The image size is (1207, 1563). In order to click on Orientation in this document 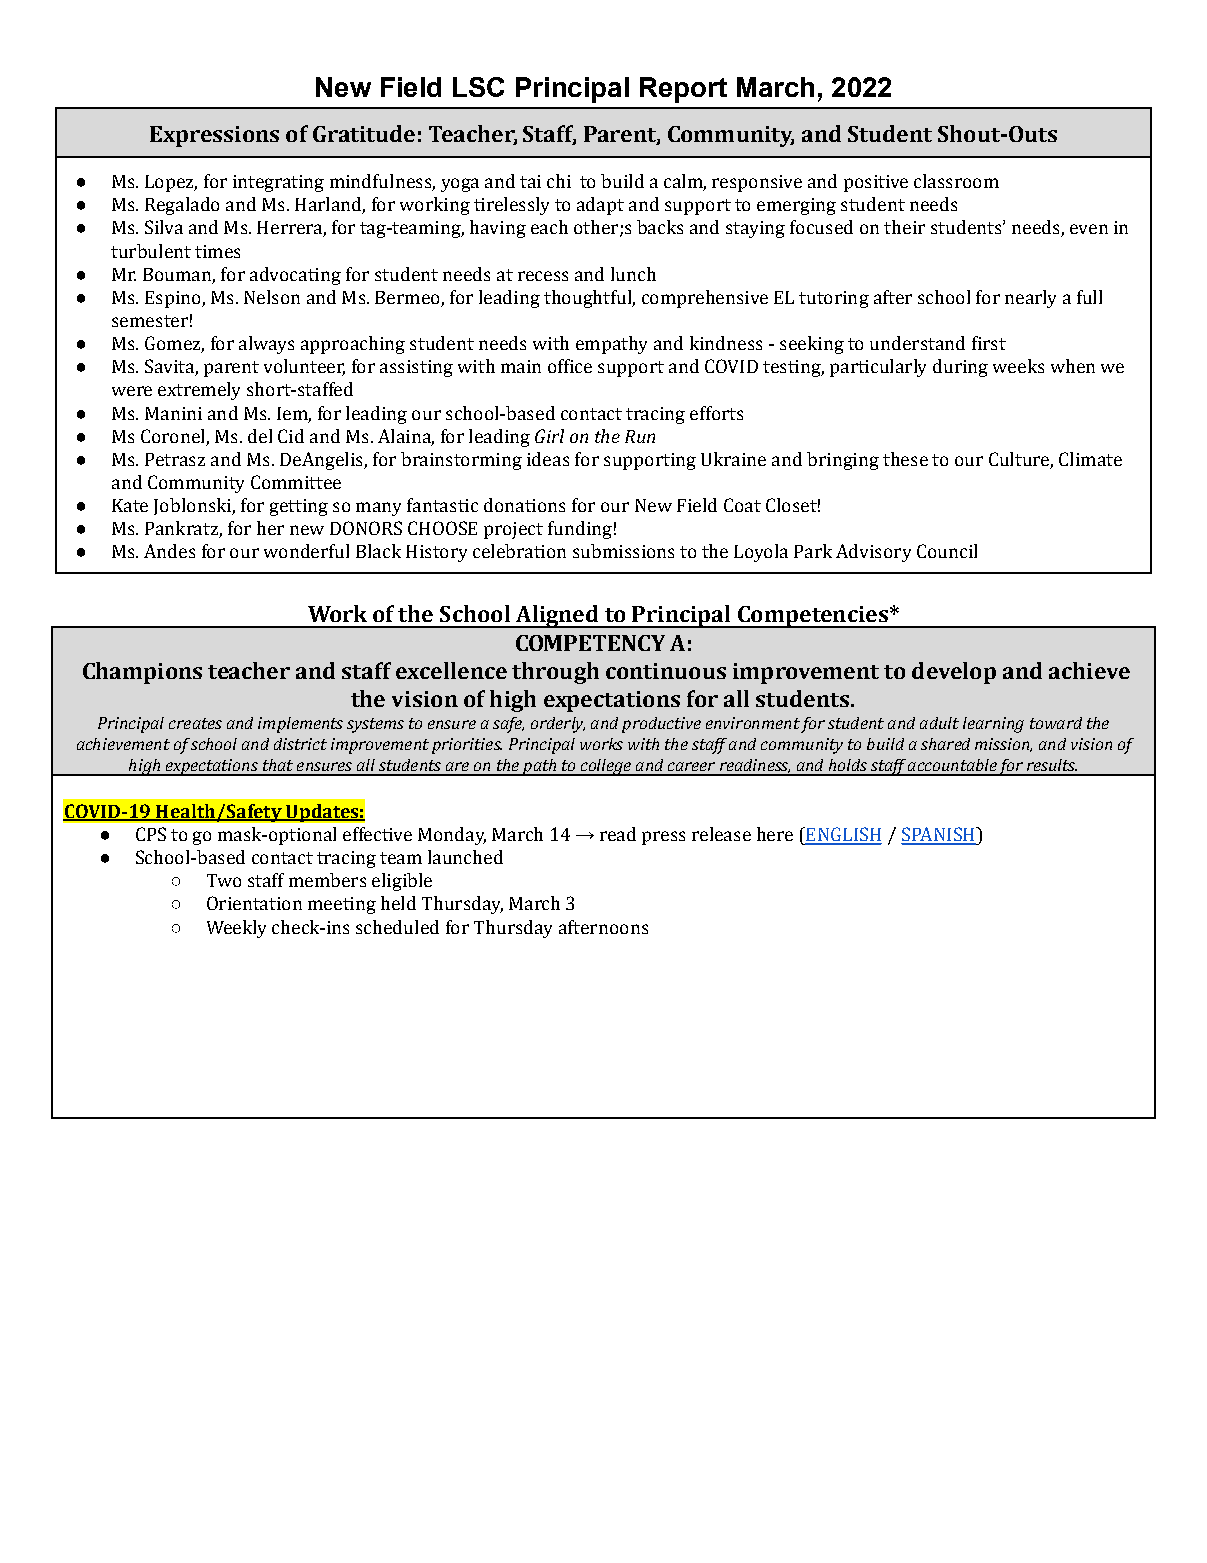, I will do `click(254, 903)`.
